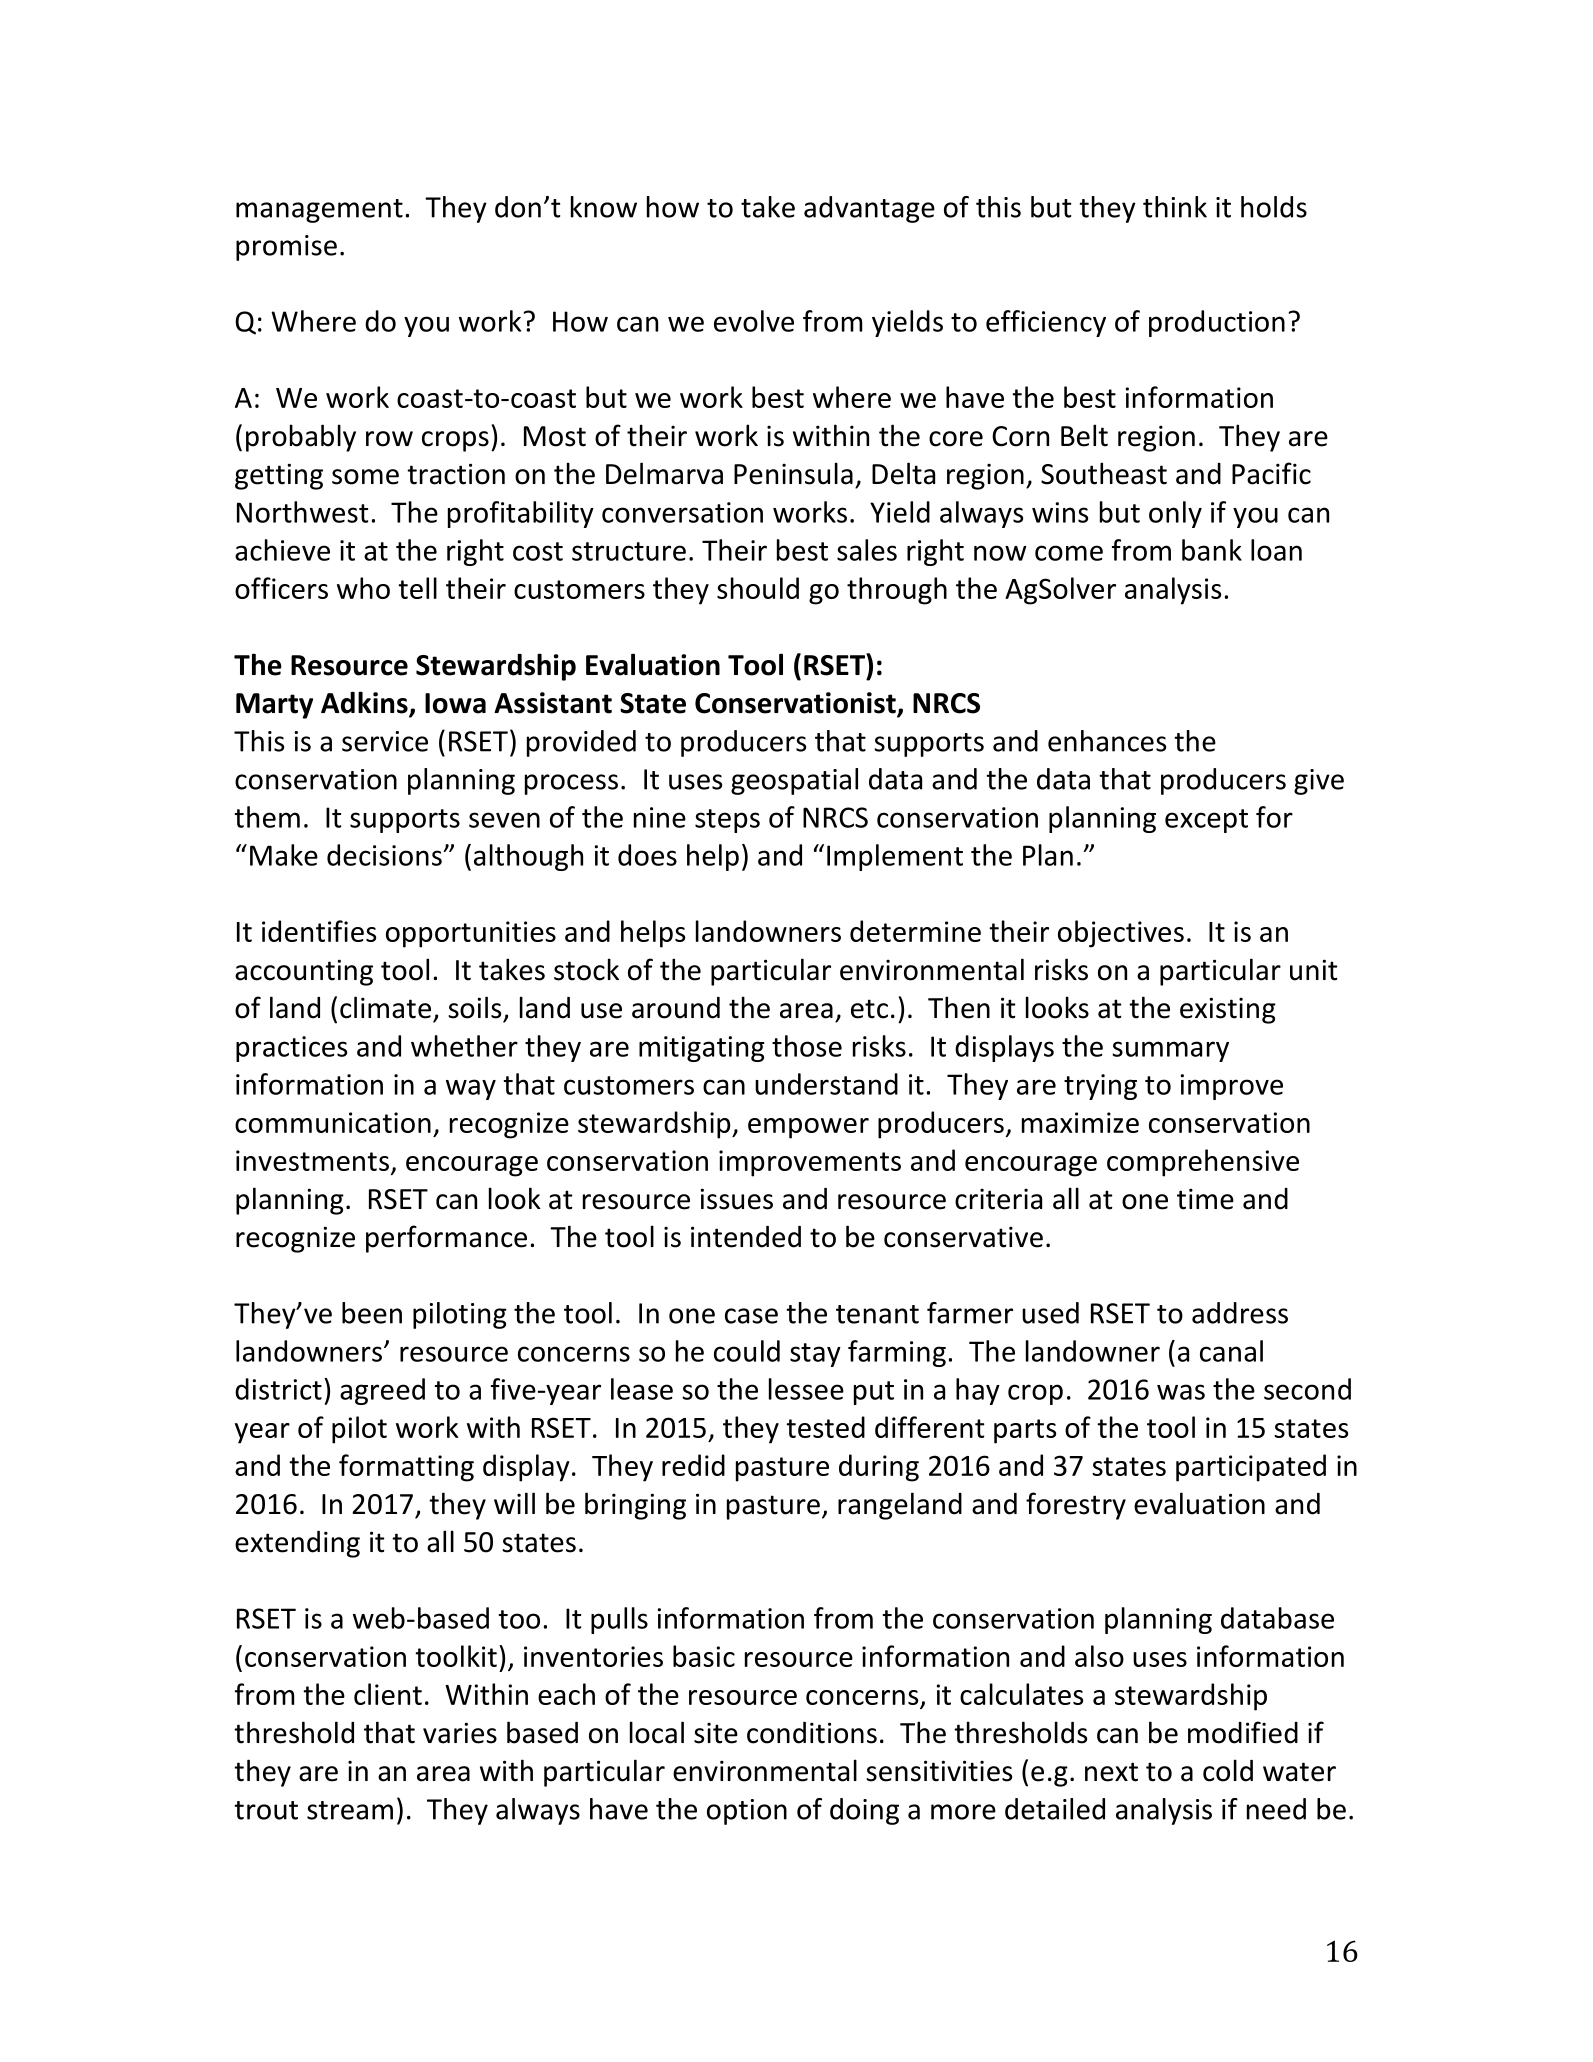  Describe the element at coordinates (350, 1810) in the screenshot. I see `stream` at that location.
